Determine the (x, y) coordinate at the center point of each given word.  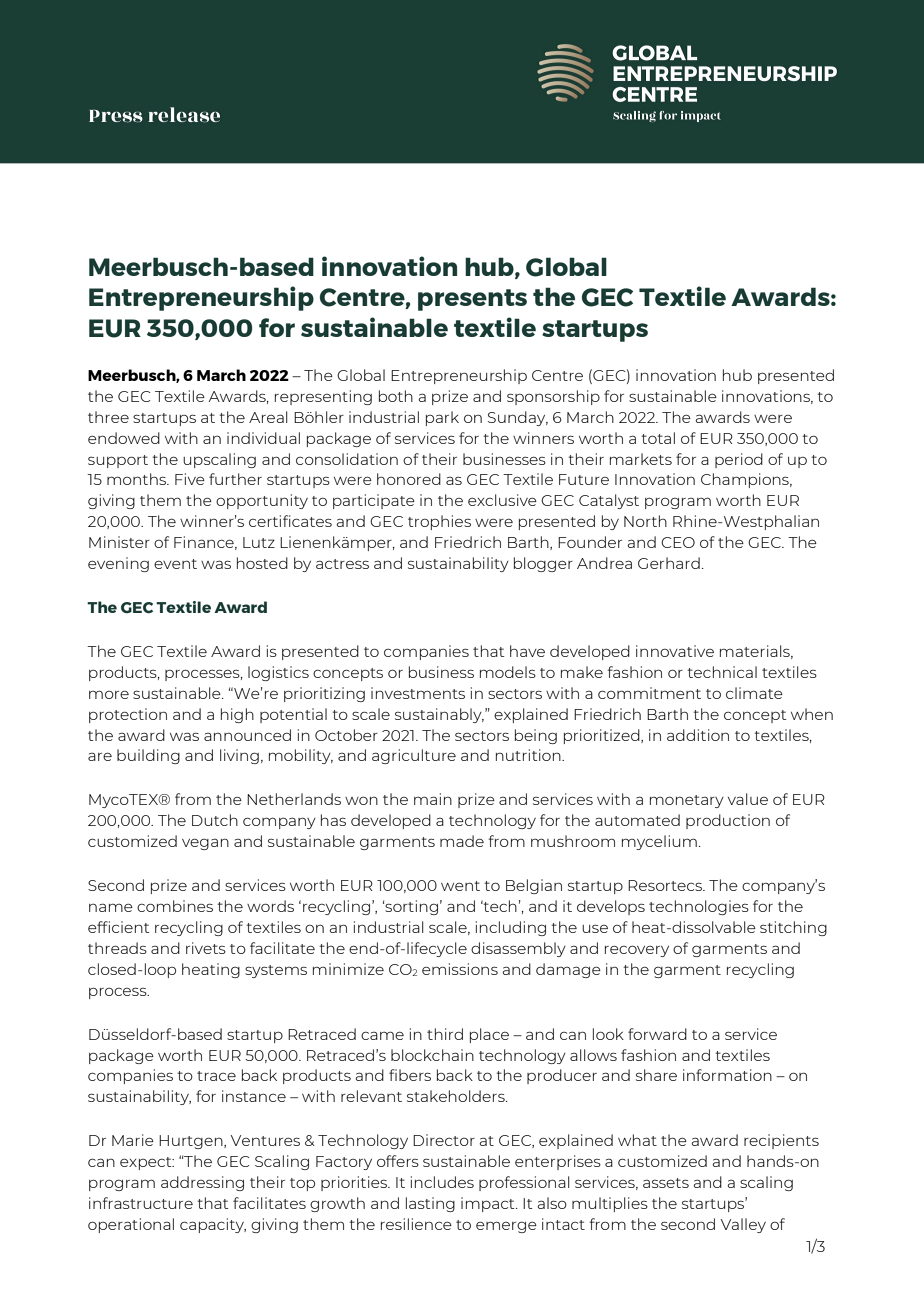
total (658, 438)
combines (175, 906)
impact (489, 1204)
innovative (675, 651)
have (527, 651)
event (175, 564)
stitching (793, 928)
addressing (202, 1183)
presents (472, 300)
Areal (268, 417)
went (460, 886)
